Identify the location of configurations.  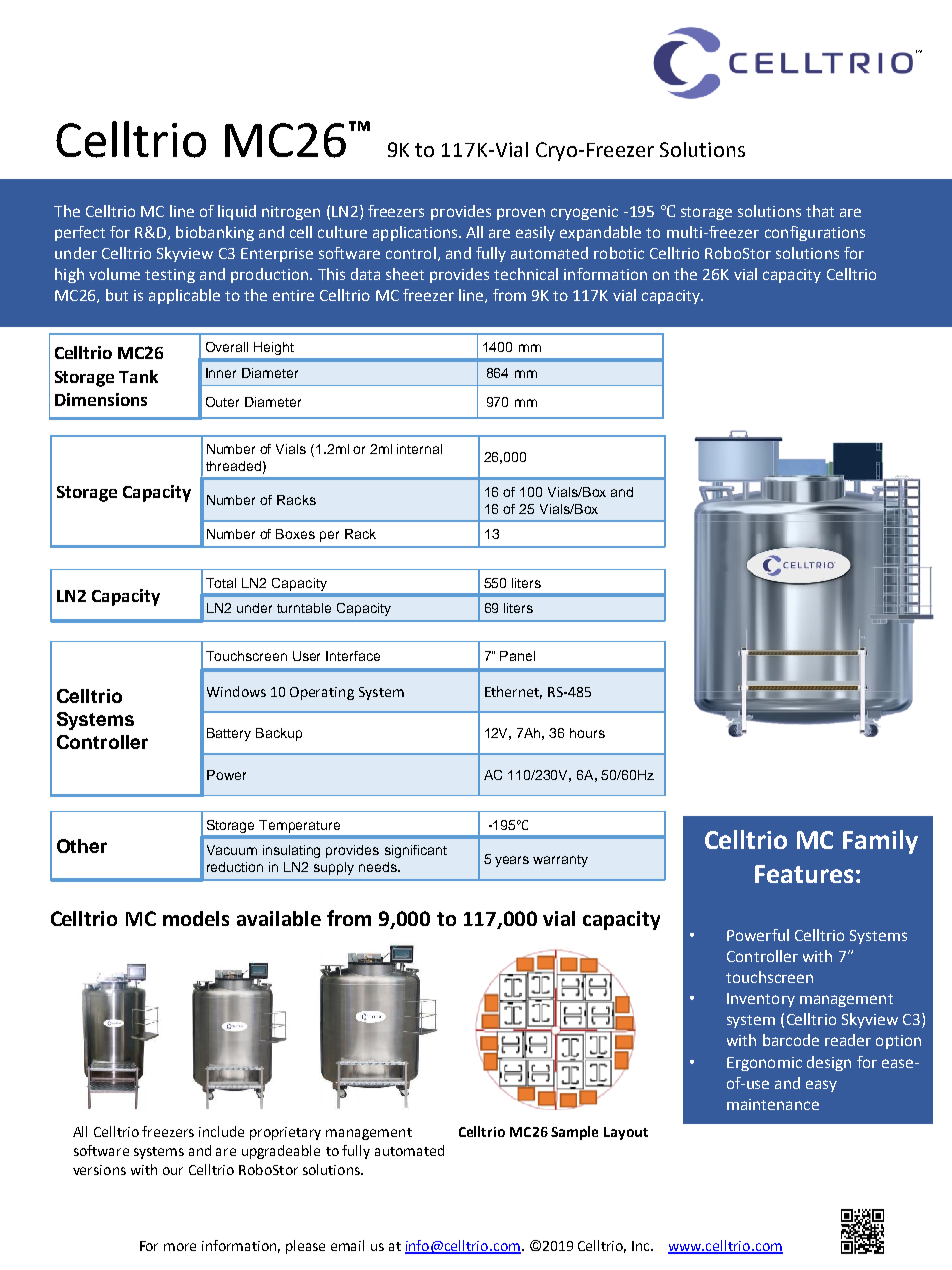
(815, 233).
